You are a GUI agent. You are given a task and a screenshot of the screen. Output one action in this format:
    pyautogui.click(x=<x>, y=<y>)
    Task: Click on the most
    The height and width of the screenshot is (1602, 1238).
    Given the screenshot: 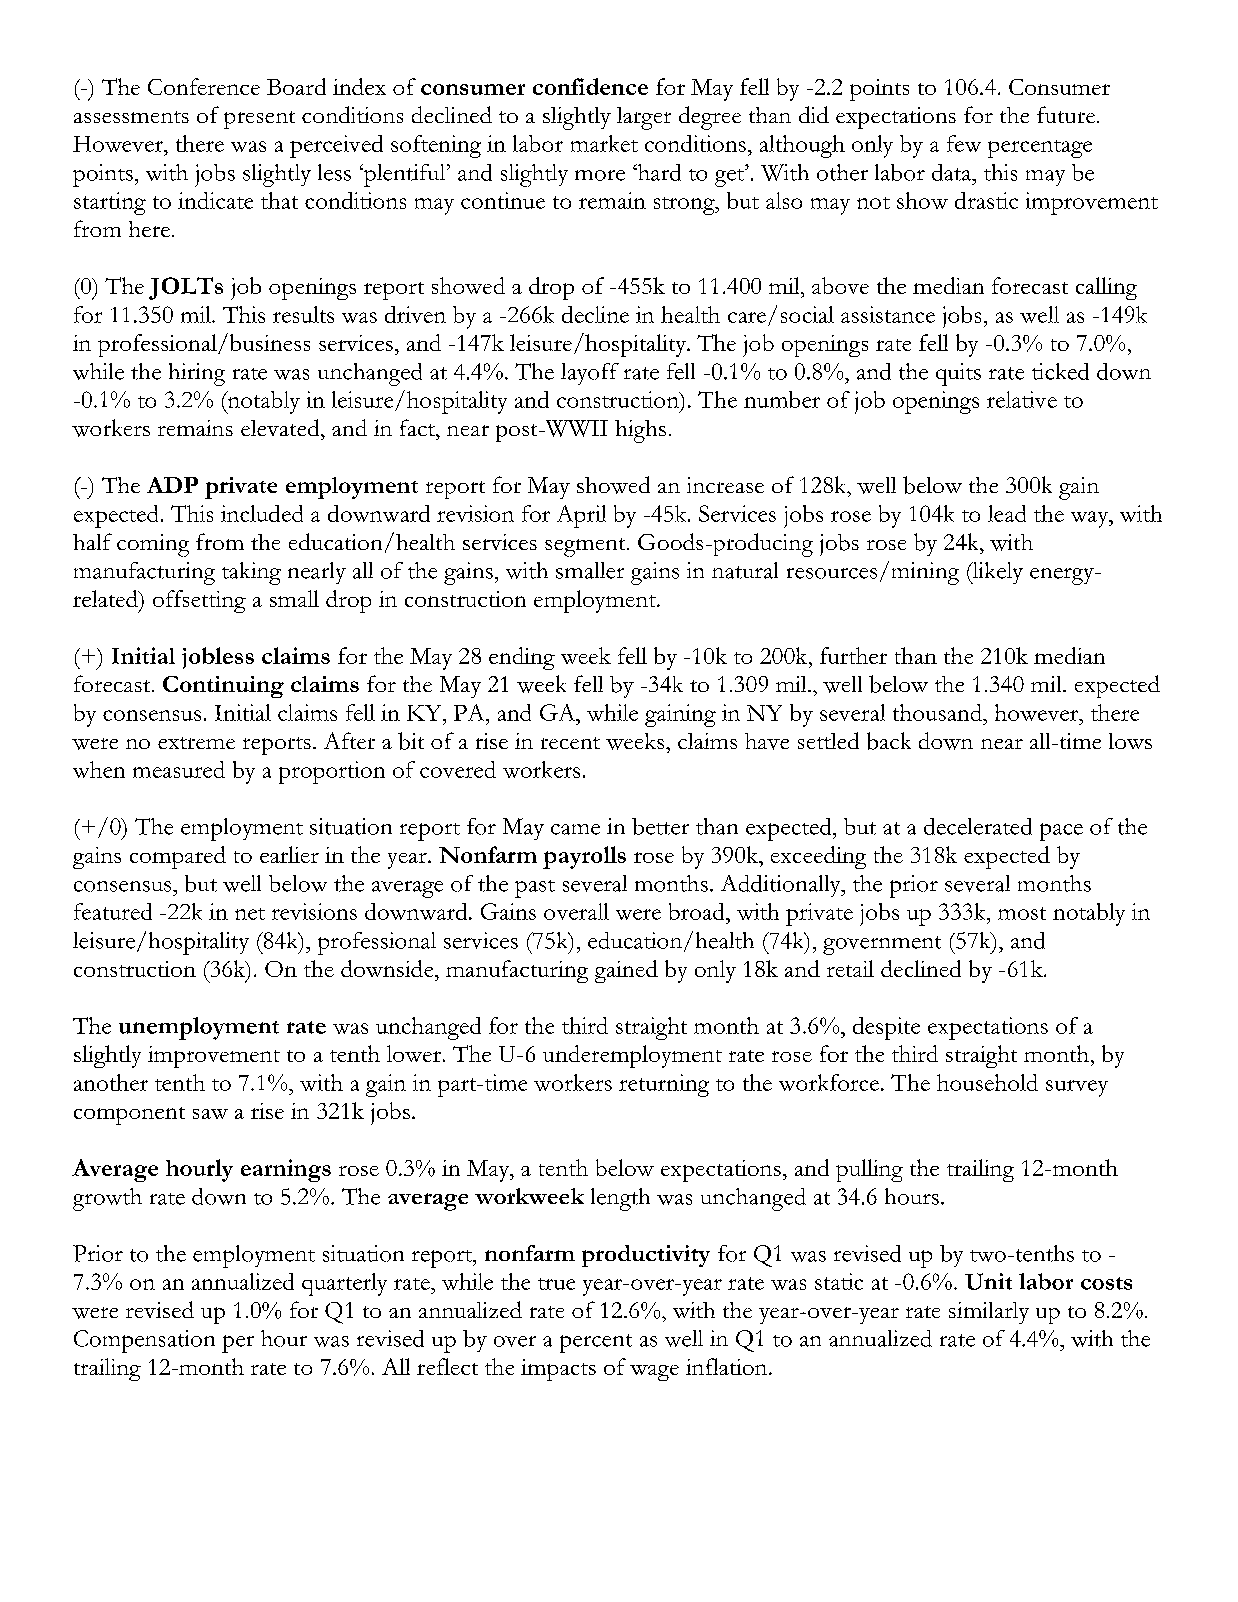 What is the action you would take?
    pyautogui.click(x=1022, y=913)
